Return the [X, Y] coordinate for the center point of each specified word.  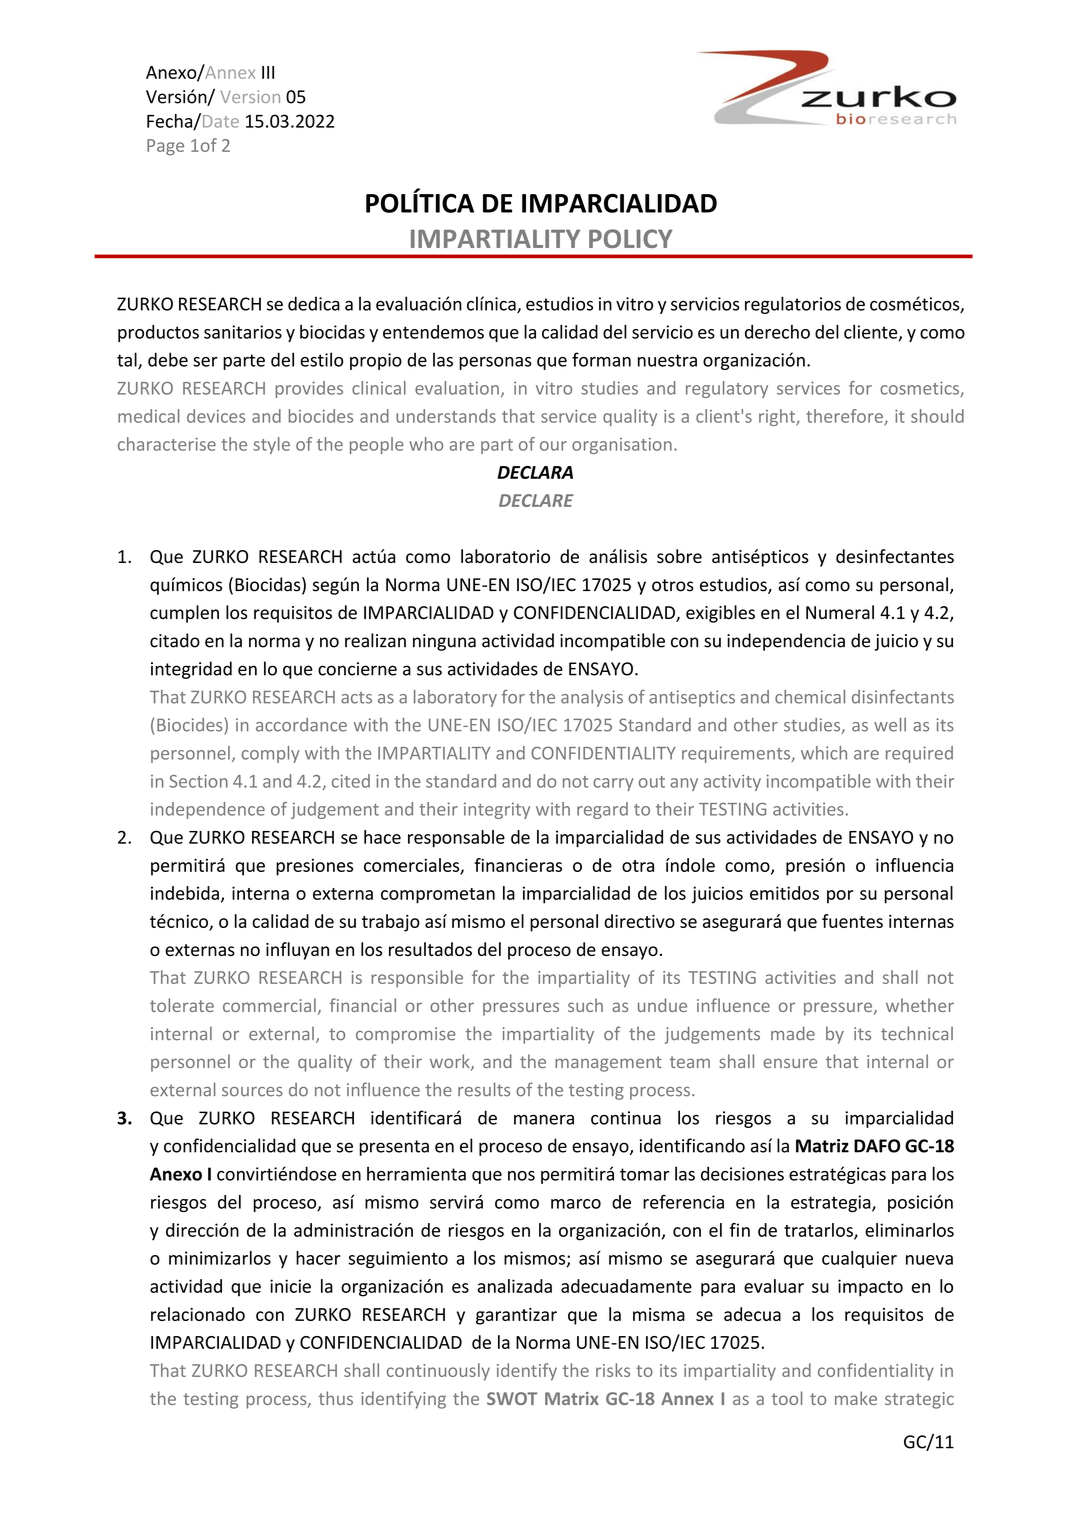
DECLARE [536, 500]
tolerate [182, 1005]
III [268, 72]
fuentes [852, 921]
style [271, 445]
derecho [777, 332]
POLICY [631, 238]
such [585, 1005]
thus [336, 1398]
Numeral [840, 612]
